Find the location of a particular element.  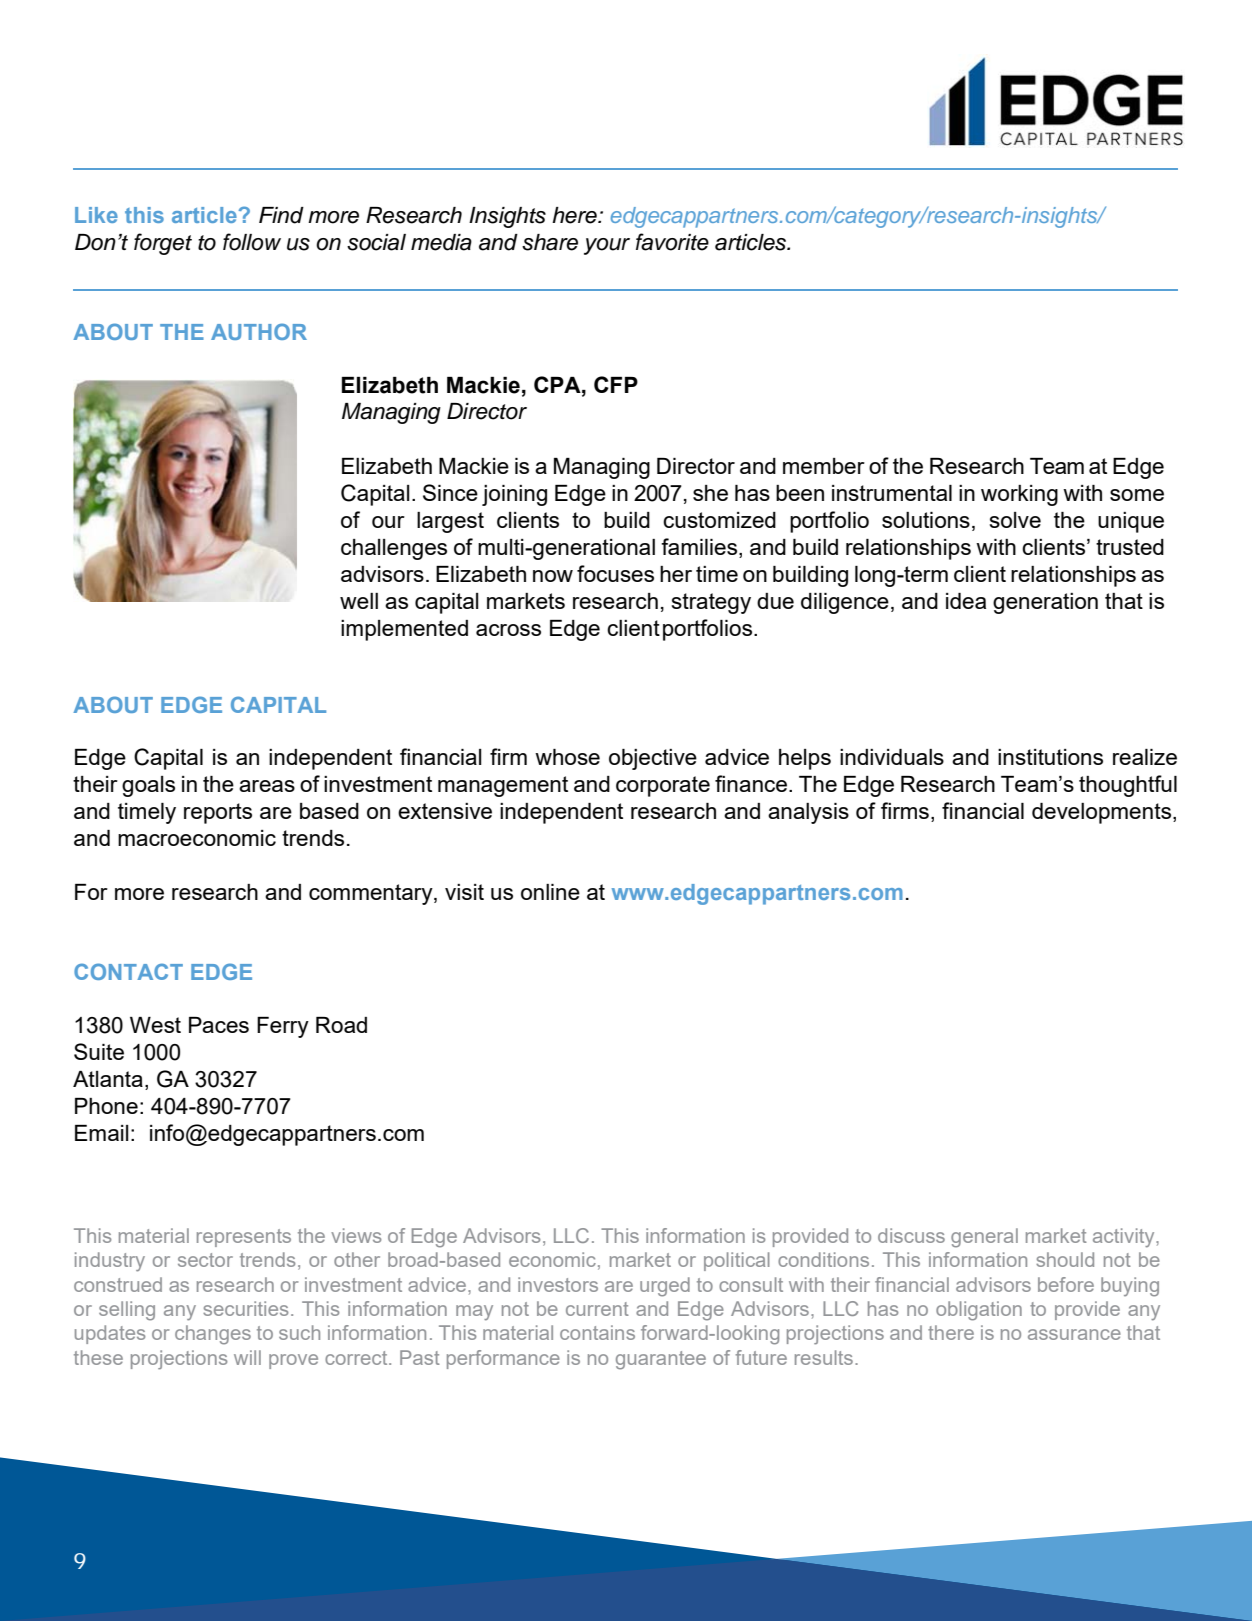

favorite is located at coordinates (672, 242).
